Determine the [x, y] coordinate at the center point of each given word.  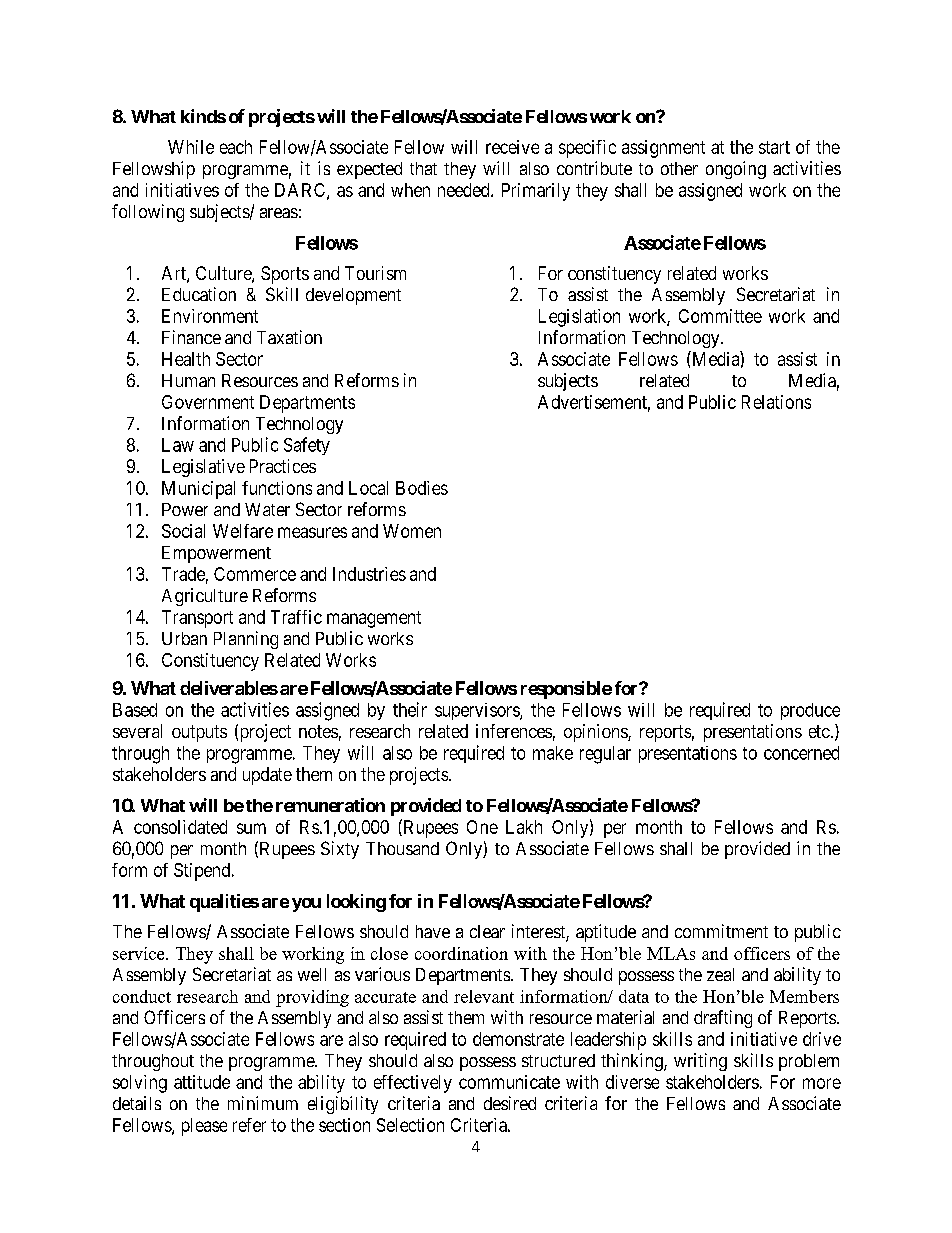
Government [208, 402]
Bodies [422, 488]
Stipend [203, 872]
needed [465, 190]
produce [810, 711]
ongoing [736, 170]
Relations [776, 402]
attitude [202, 1082]
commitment [721, 931]
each [236, 147]
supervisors [478, 711]
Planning [246, 640]
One [482, 827]
